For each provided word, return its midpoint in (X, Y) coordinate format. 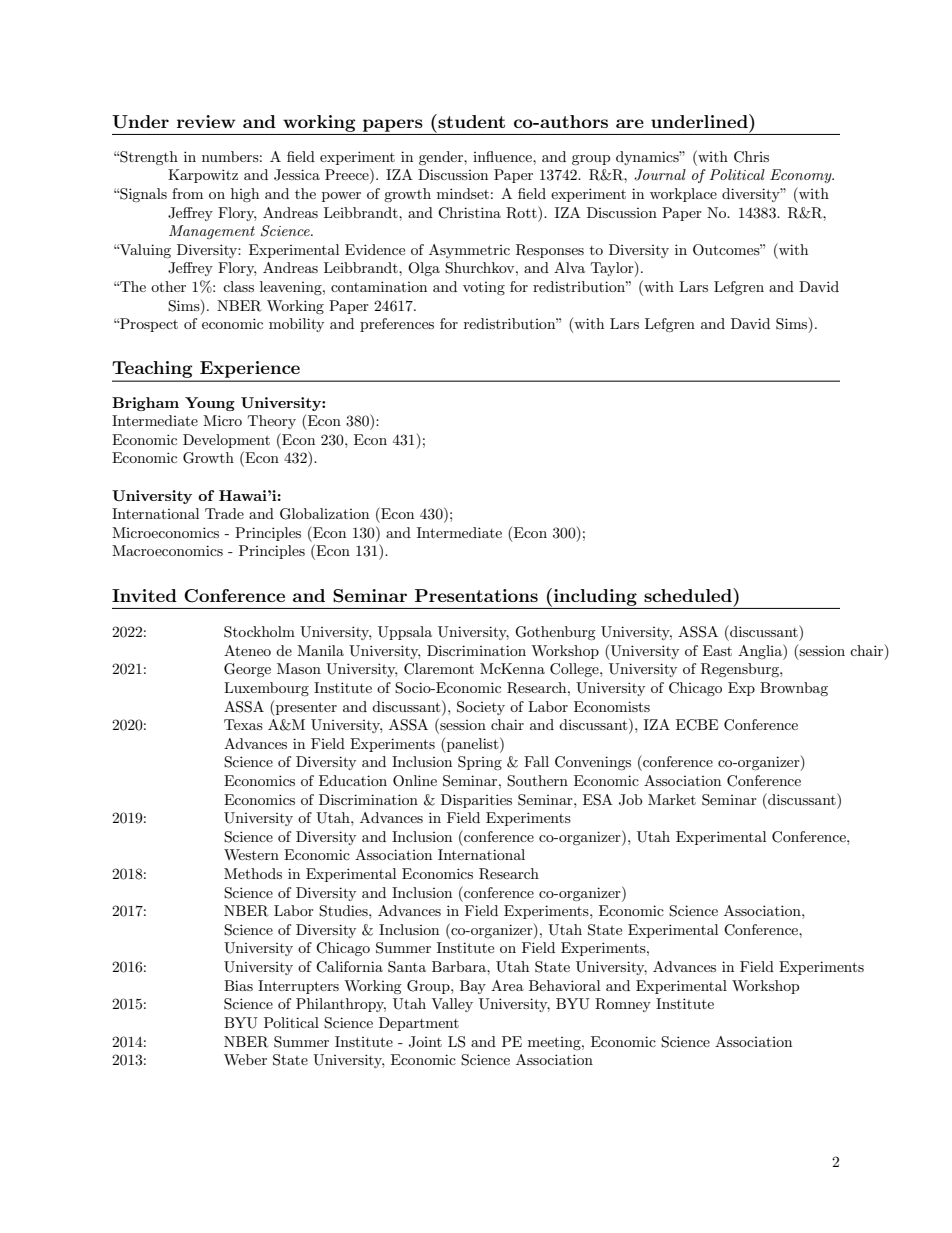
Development (226, 441)
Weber (245, 1059)
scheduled (689, 595)
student (470, 121)
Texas (243, 724)
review (206, 121)
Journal (660, 175)
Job (630, 800)
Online (415, 781)
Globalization (324, 514)
